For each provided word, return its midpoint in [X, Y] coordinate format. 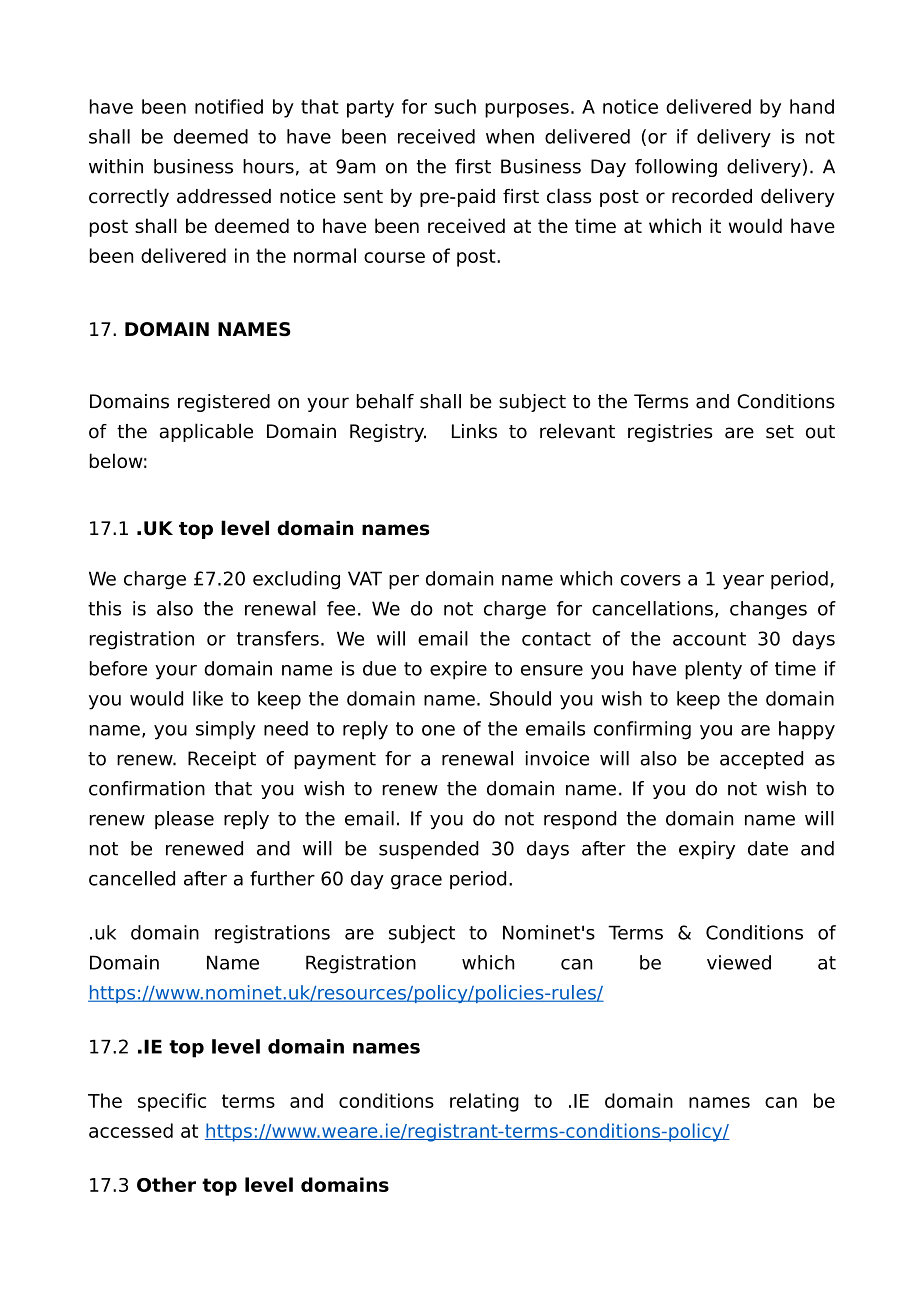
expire [458, 670]
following [676, 168]
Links [474, 431]
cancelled [132, 878]
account [709, 639]
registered [224, 403]
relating [484, 1102]
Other [166, 1184]
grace [416, 882]
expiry [707, 850]
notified [229, 106]
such [455, 106]
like [208, 698]
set [780, 432]
